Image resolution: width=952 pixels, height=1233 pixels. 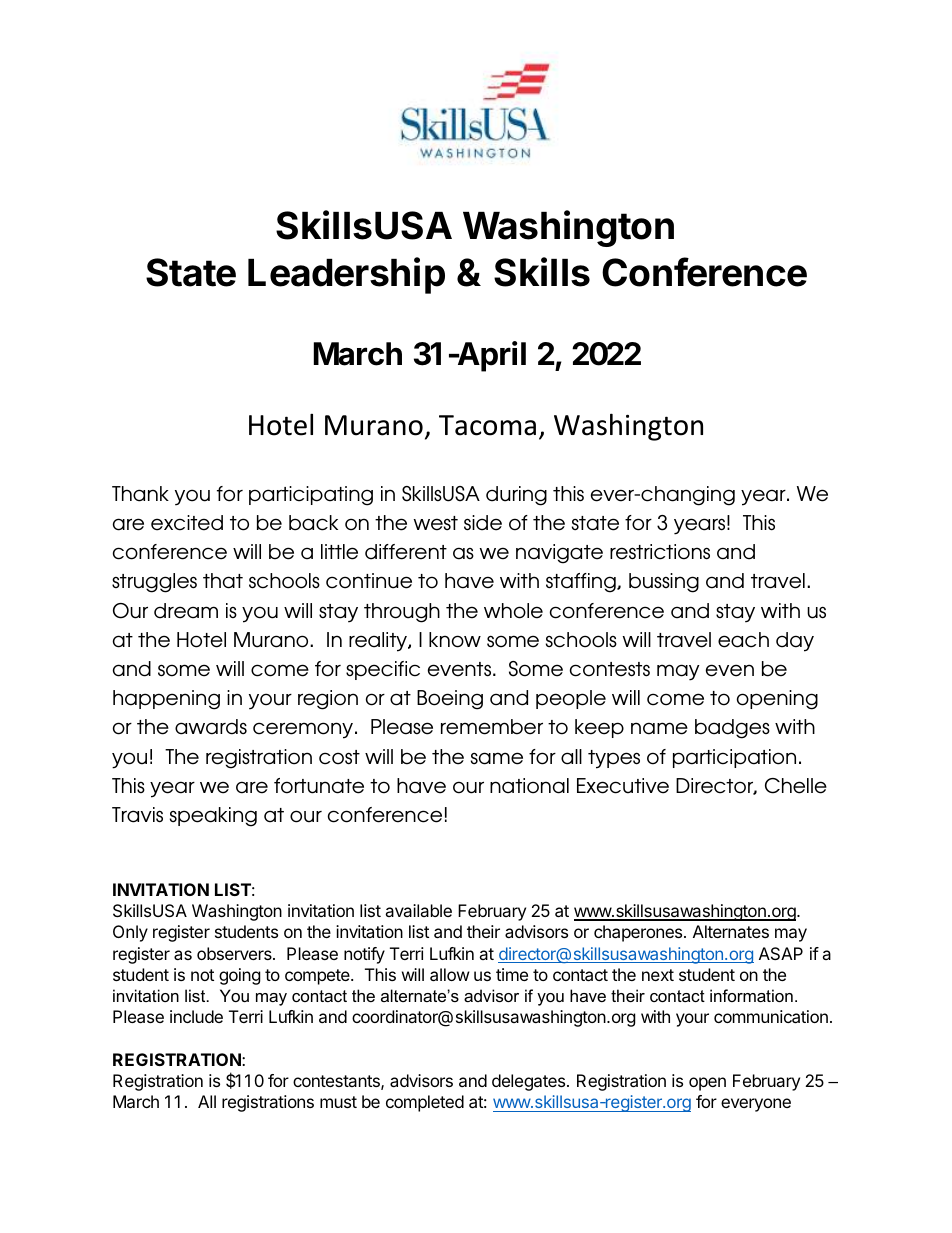 What do you see at coordinates (529, 786) in the screenshot?
I see `national` at bounding box center [529, 786].
